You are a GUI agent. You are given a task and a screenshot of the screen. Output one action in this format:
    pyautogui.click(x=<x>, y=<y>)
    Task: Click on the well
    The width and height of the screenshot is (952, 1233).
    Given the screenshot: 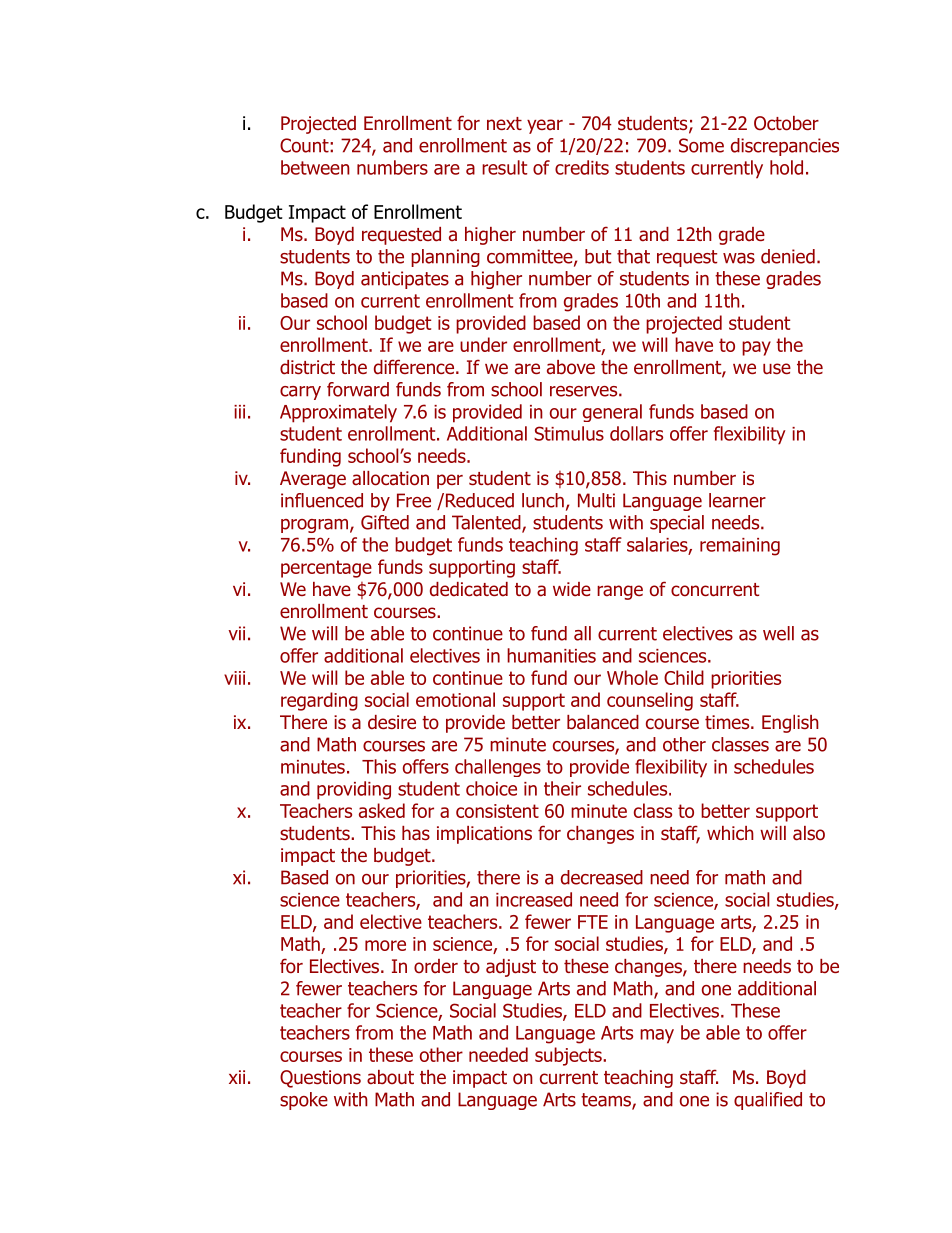 What is the action you would take?
    pyautogui.click(x=778, y=633)
